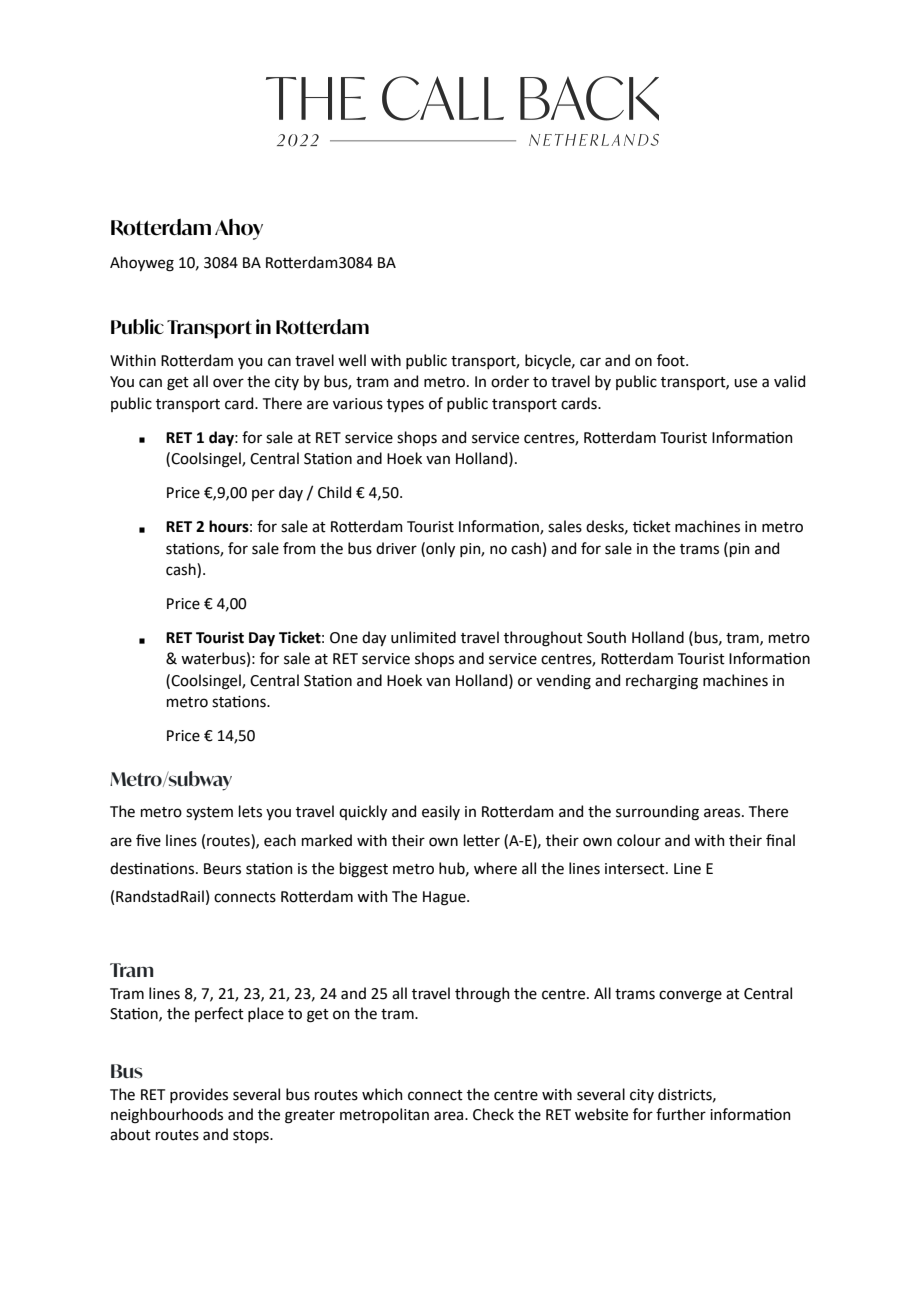  I want to click on order, so click(510, 381).
